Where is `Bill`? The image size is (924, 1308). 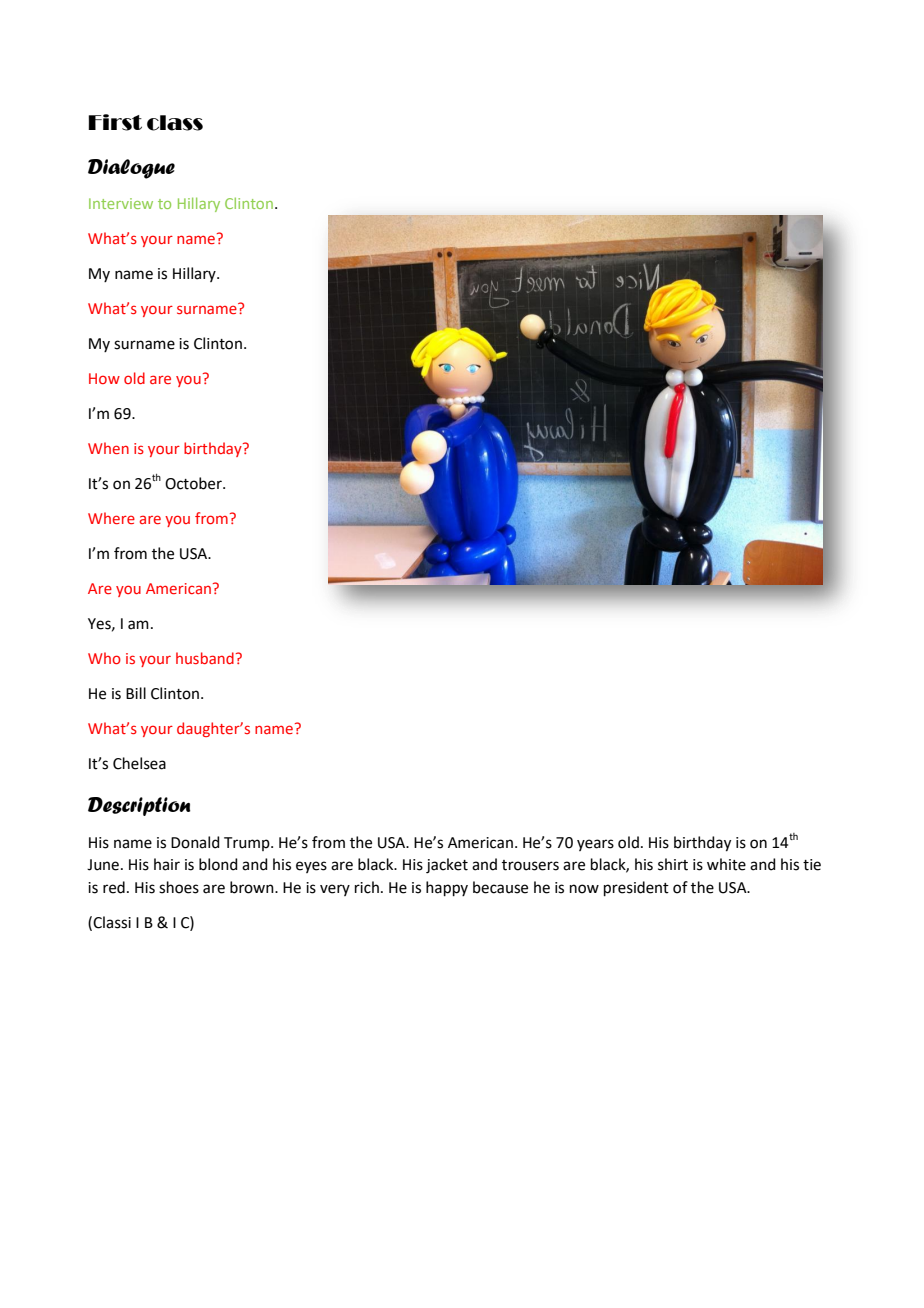
Bill is located at coordinates (136, 693).
